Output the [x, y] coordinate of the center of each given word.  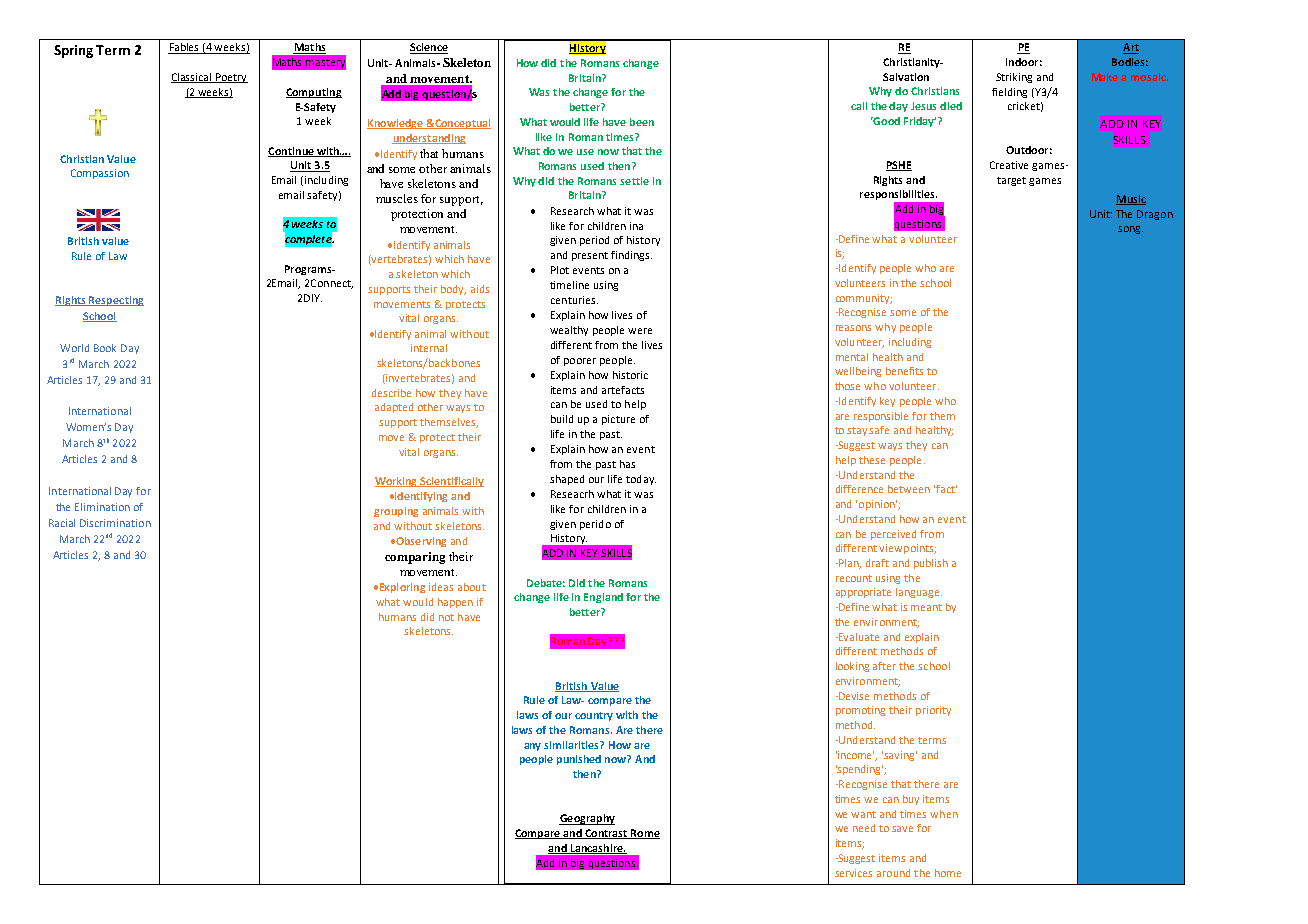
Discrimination [115, 523]
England [603, 598]
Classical [192, 78]
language [919, 593]
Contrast [606, 834]
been [642, 122]
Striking [1014, 78]
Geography [587, 819]
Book [105, 348]
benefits [904, 371]
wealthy [569, 331]
